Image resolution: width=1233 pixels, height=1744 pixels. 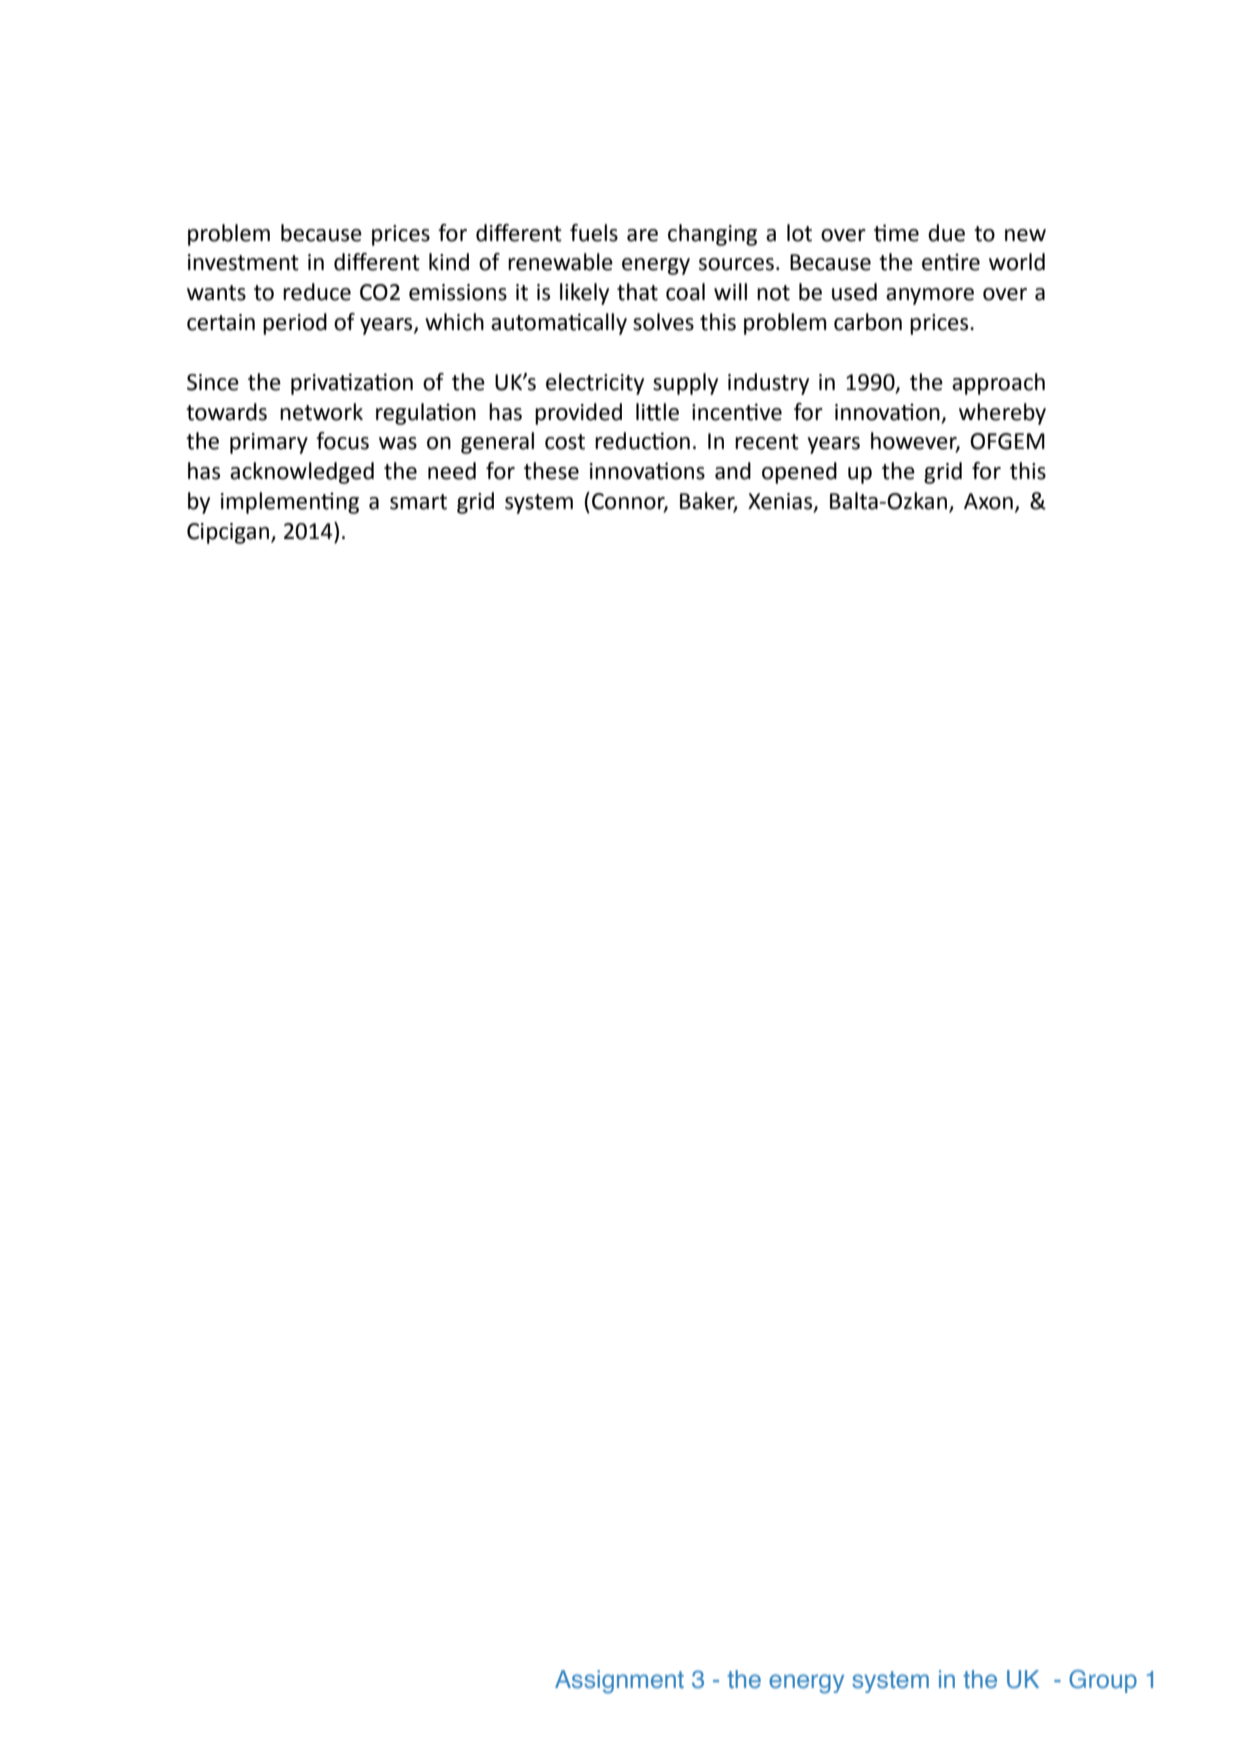 What do you see at coordinates (565, 442) in the screenshot?
I see `cost` at bounding box center [565, 442].
